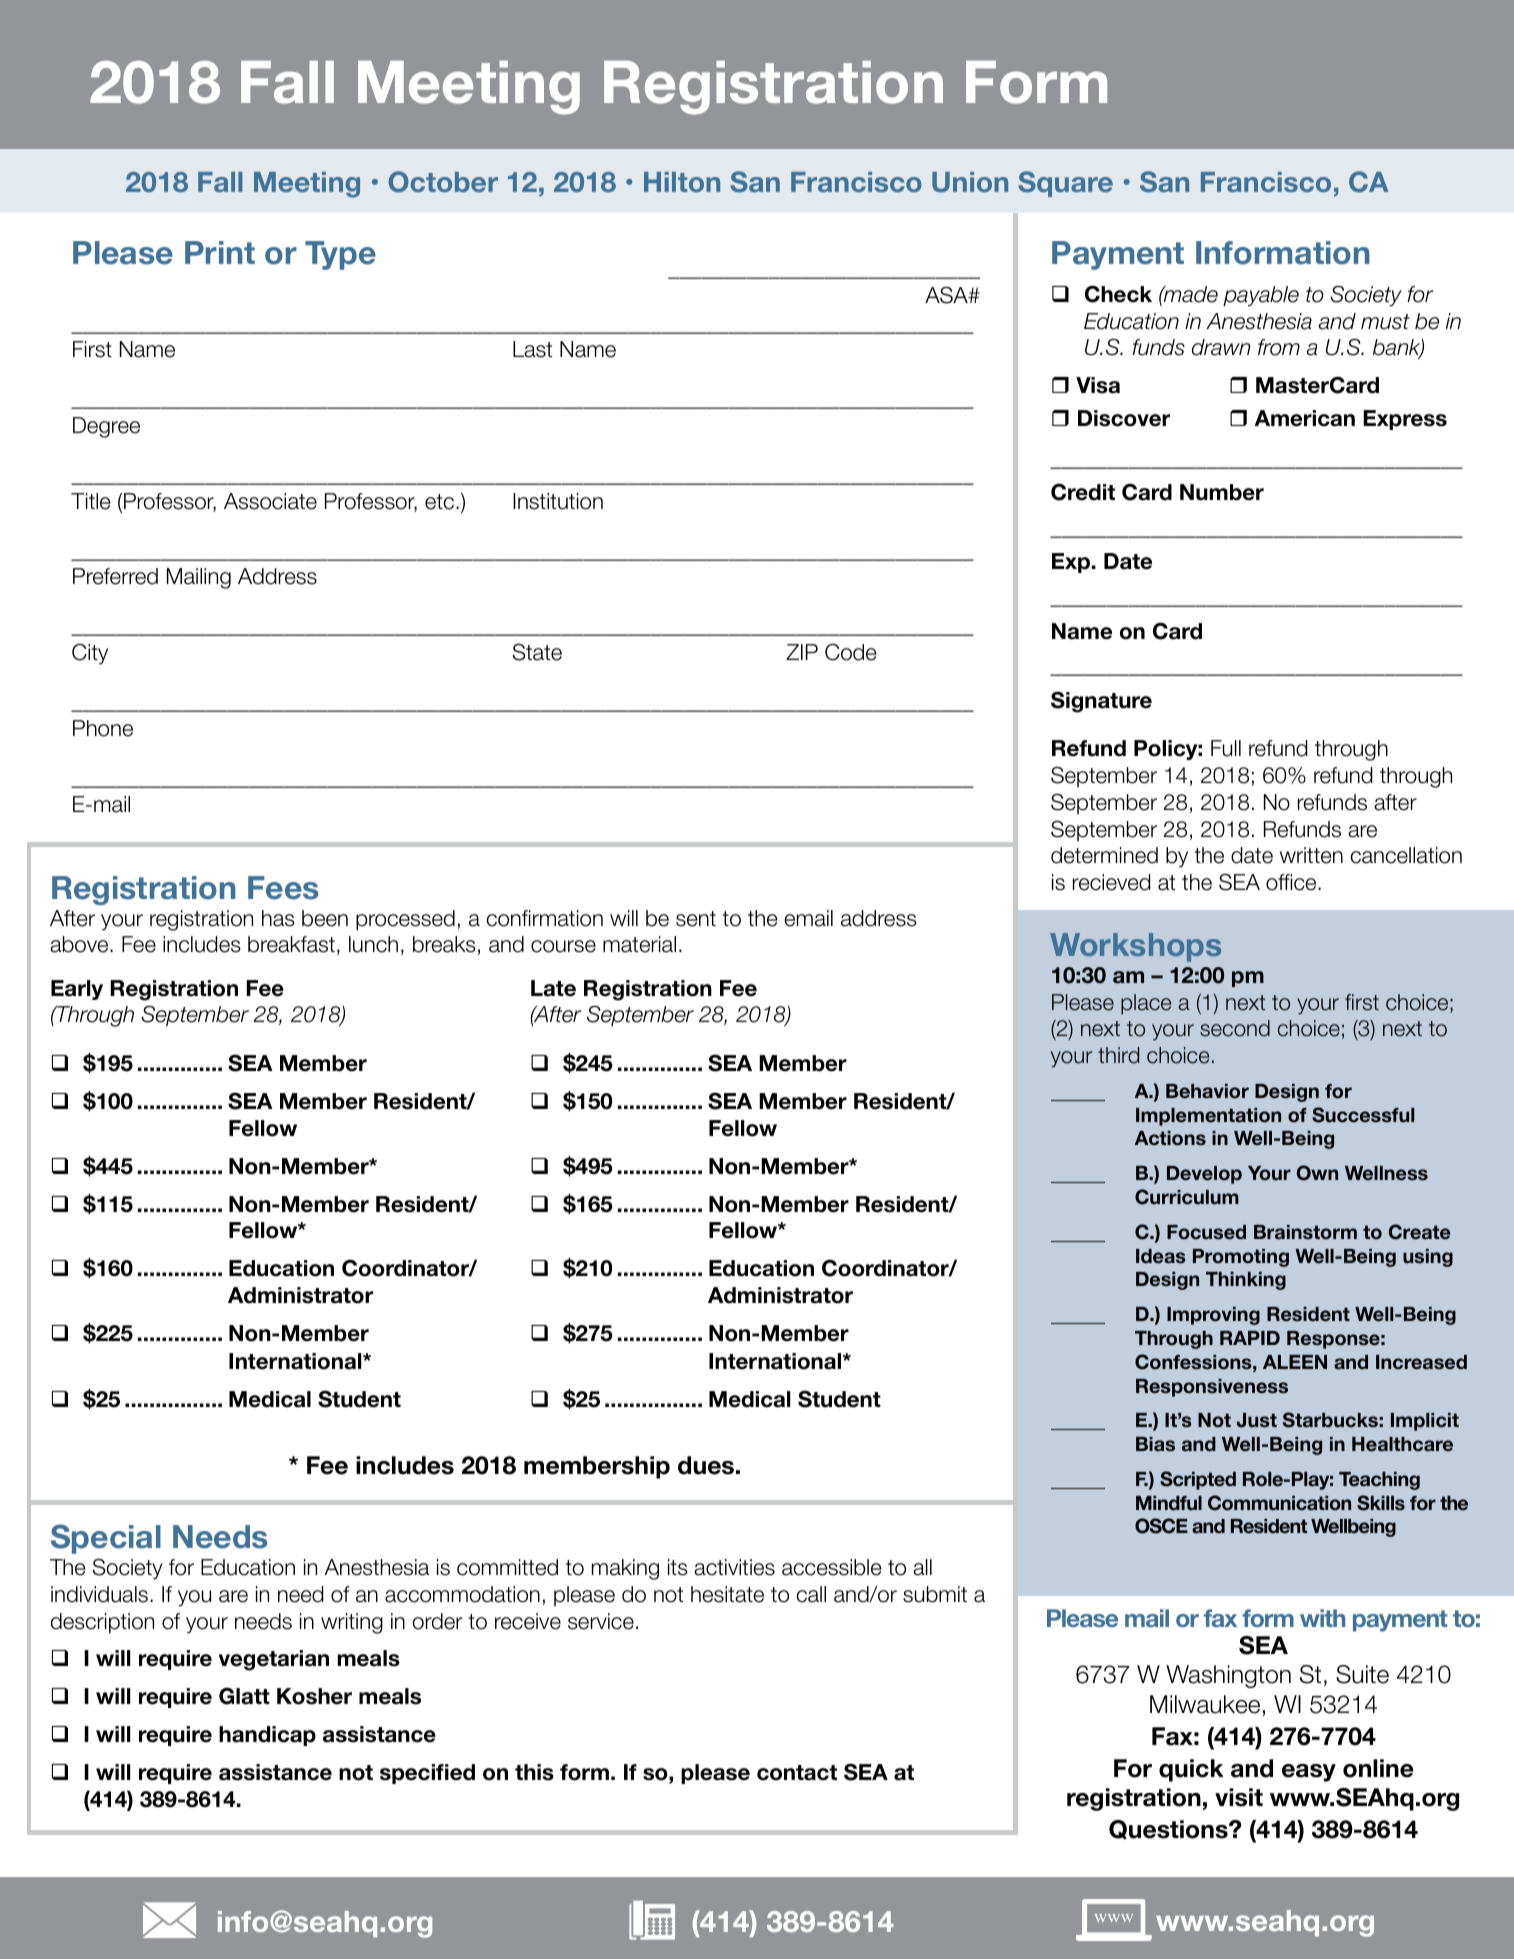 The image size is (1514, 1959). I want to click on Print, so click(220, 252).
